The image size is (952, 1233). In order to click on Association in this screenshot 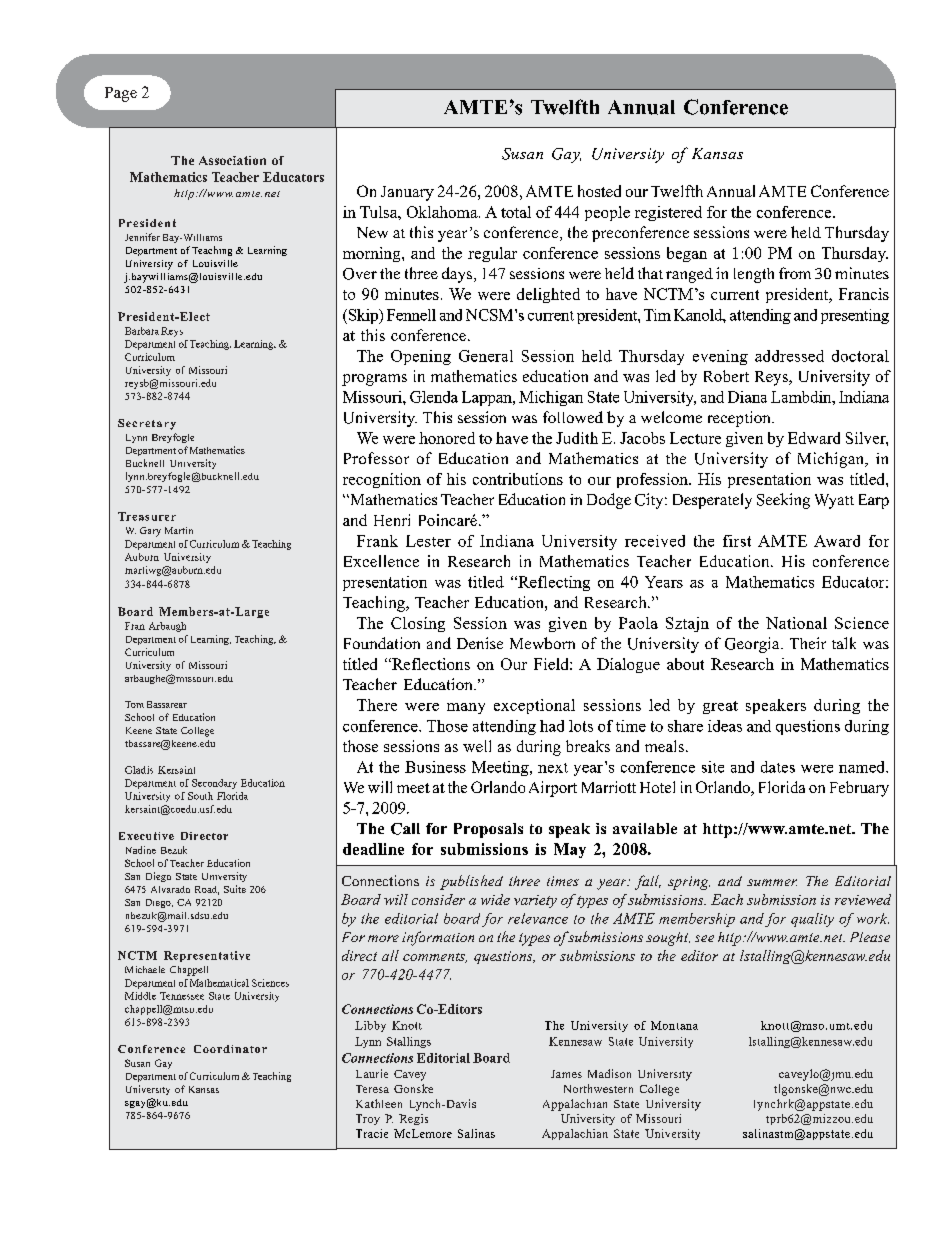, I will do `click(232, 160)`.
